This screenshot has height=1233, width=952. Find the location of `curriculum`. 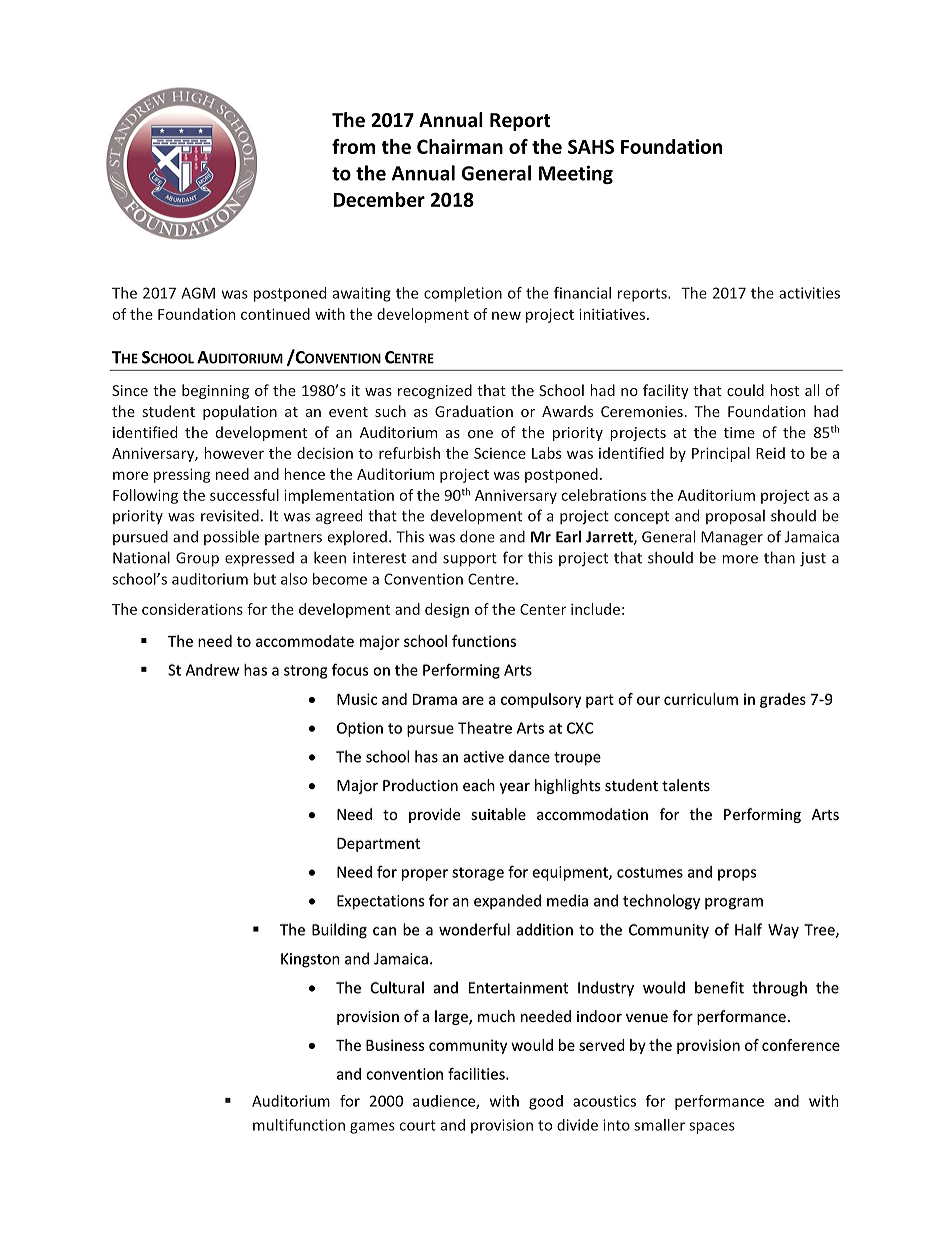

curriculum is located at coordinates (701, 699).
